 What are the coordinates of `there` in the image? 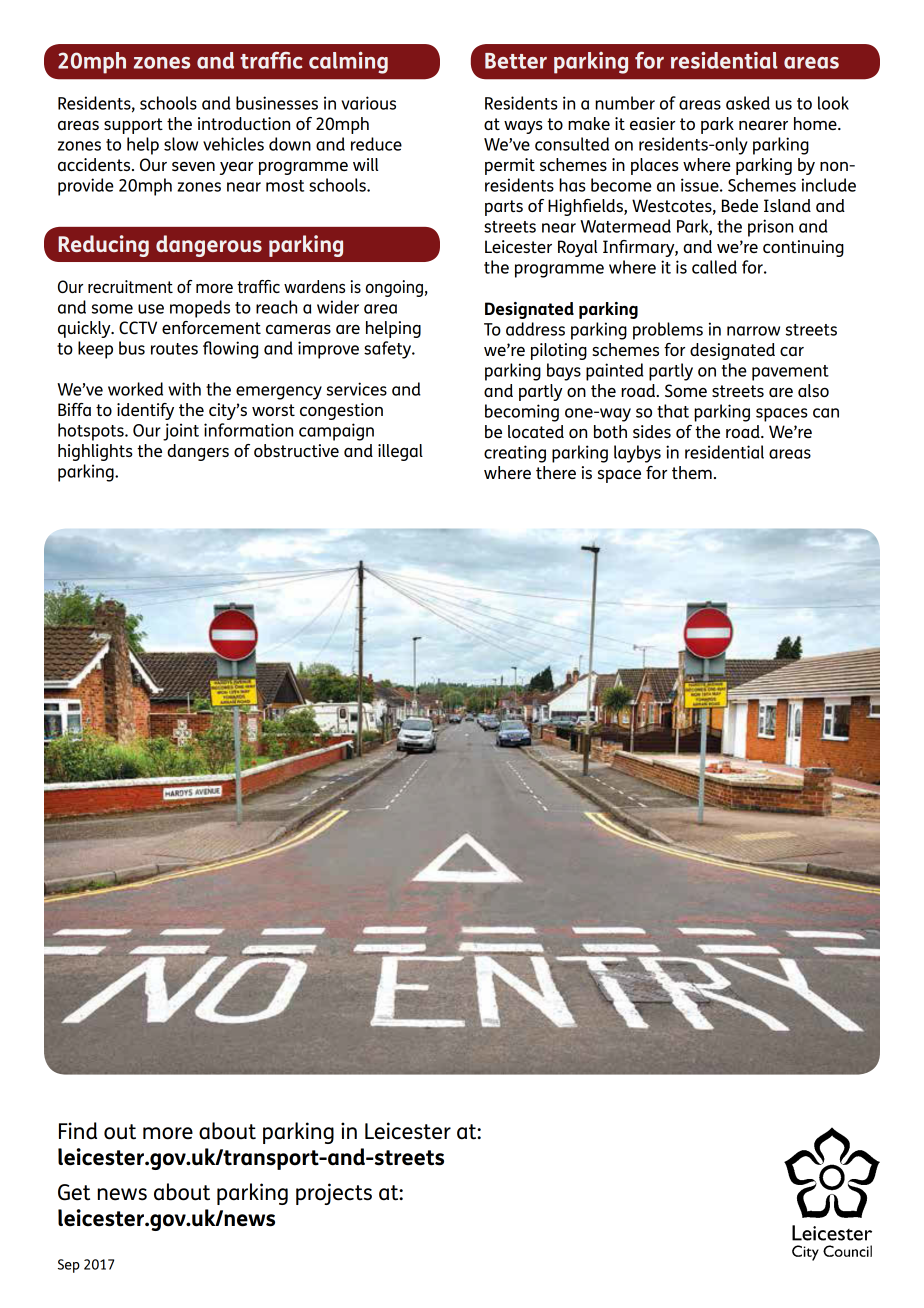 It's located at (556, 472).
